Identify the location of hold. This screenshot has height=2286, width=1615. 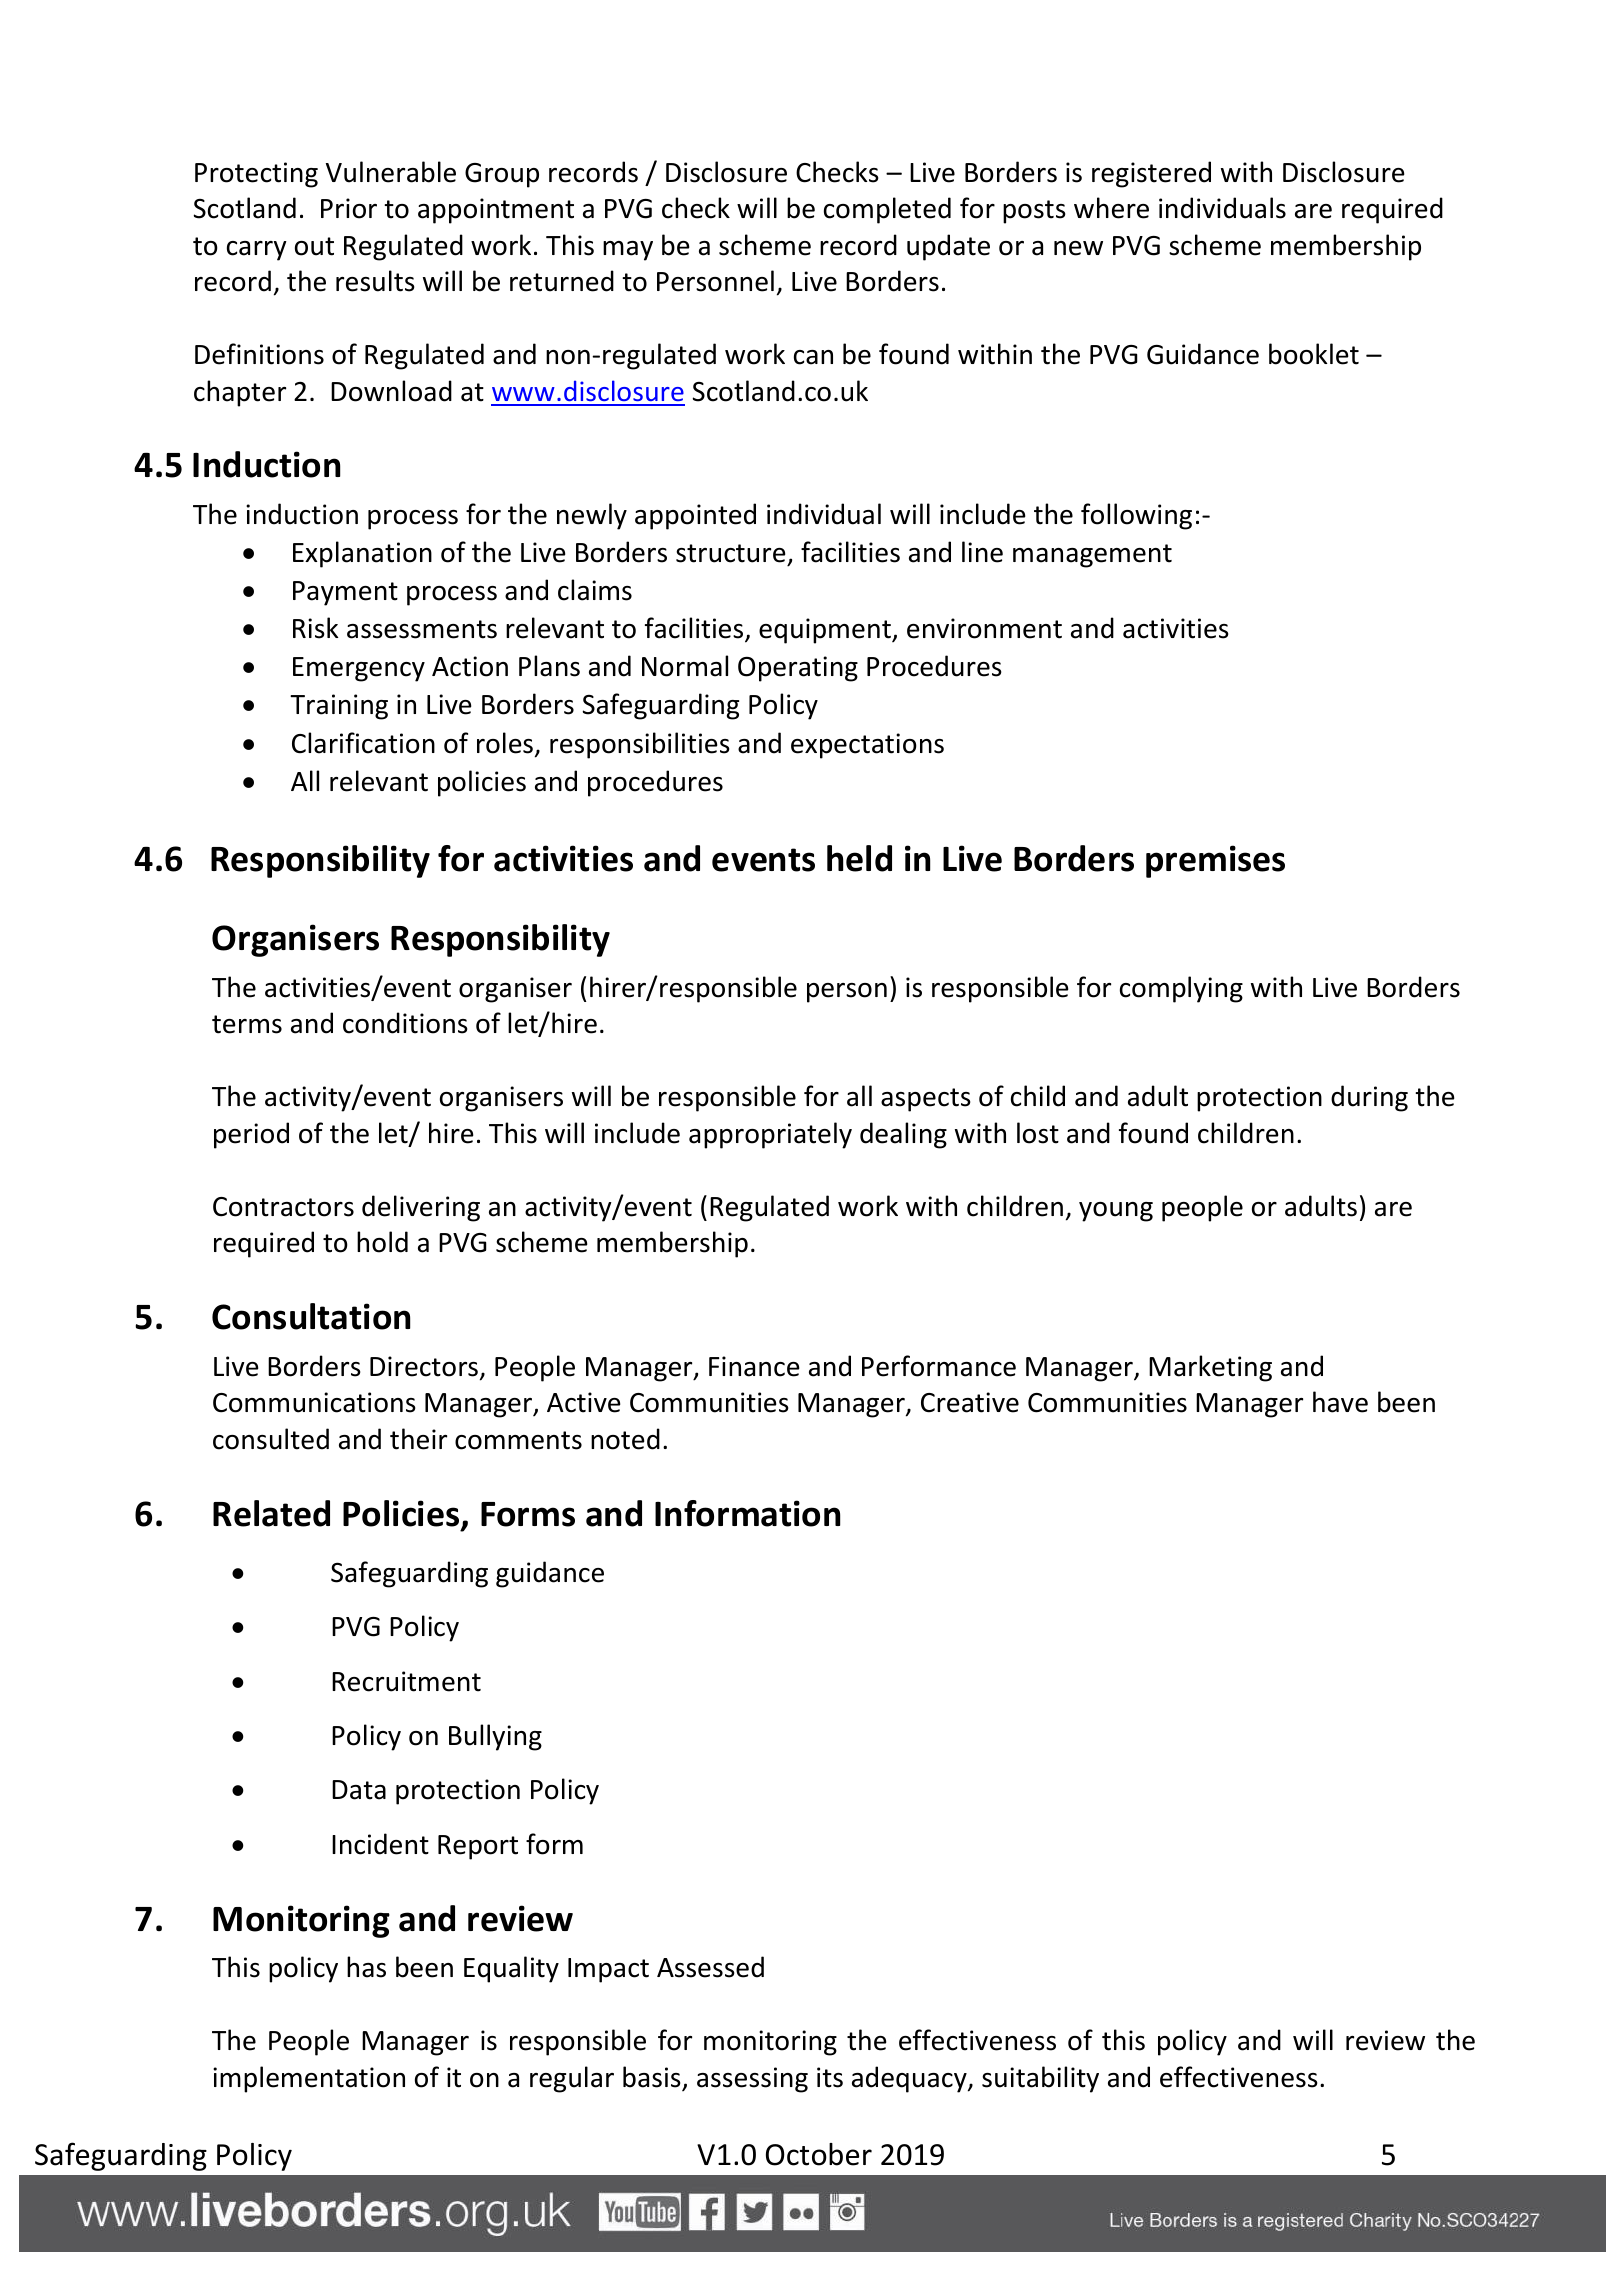
(382, 1242).
